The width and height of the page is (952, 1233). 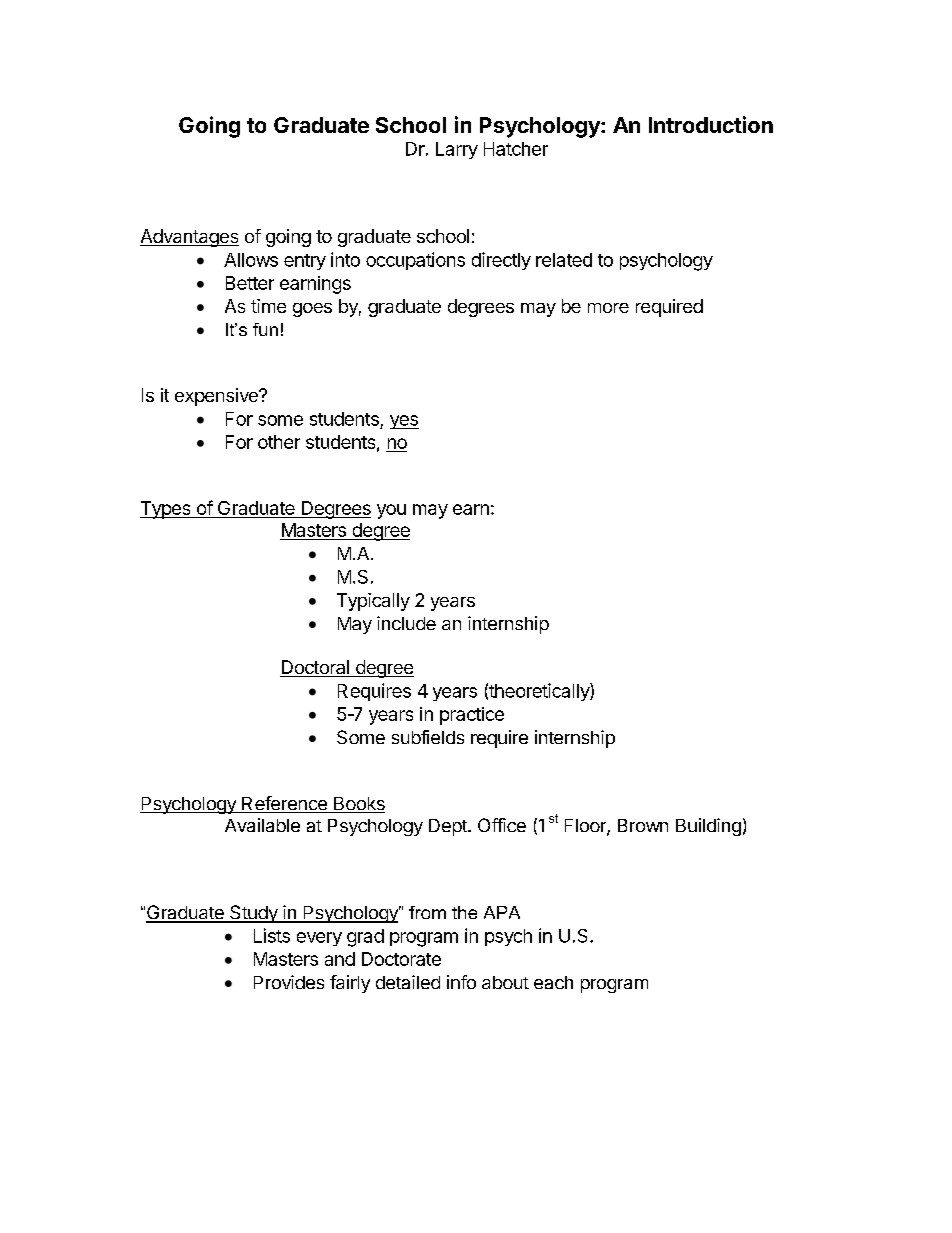 I want to click on Advantages, so click(x=189, y=238).
